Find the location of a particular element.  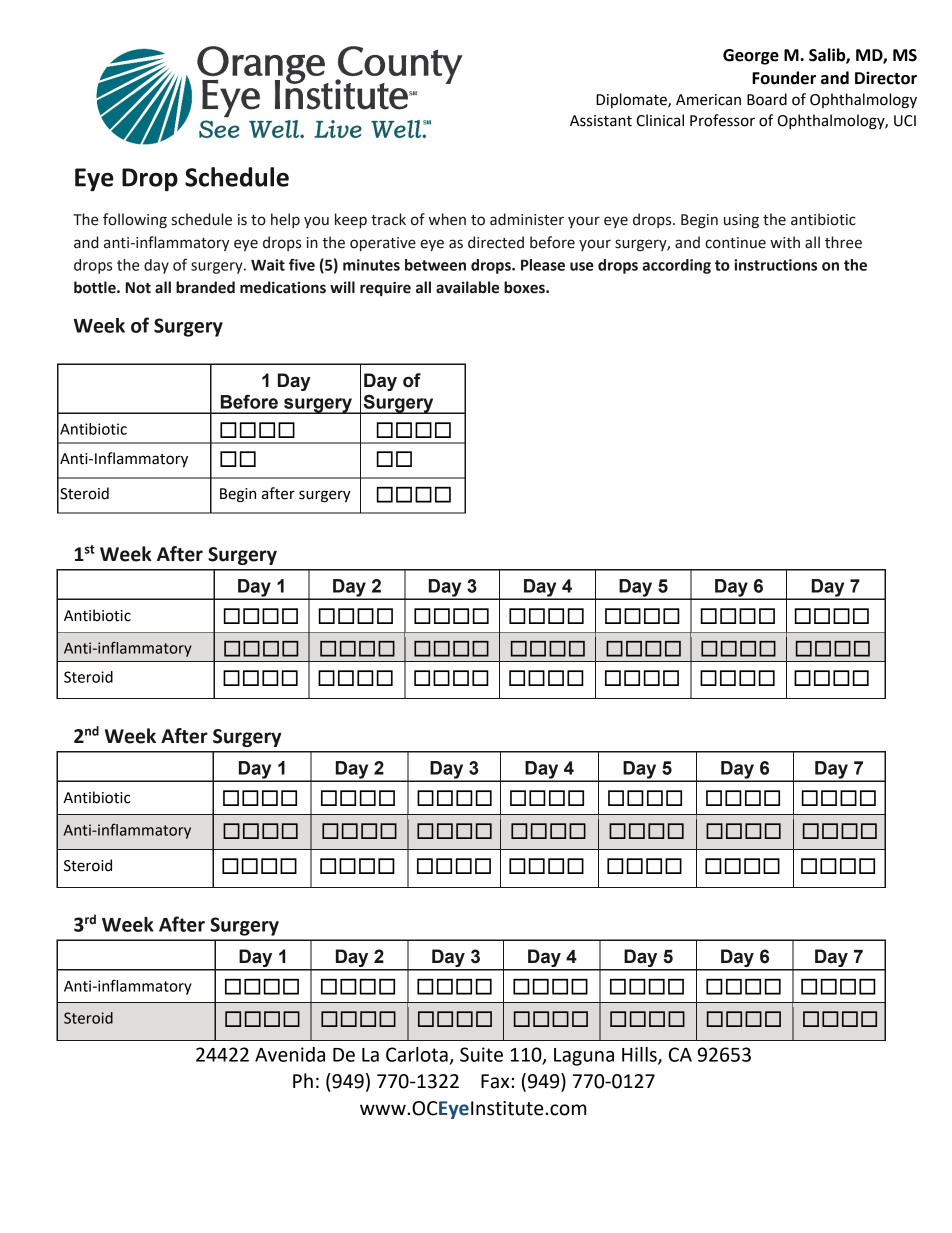

available is located at coordinates (467, 287).
